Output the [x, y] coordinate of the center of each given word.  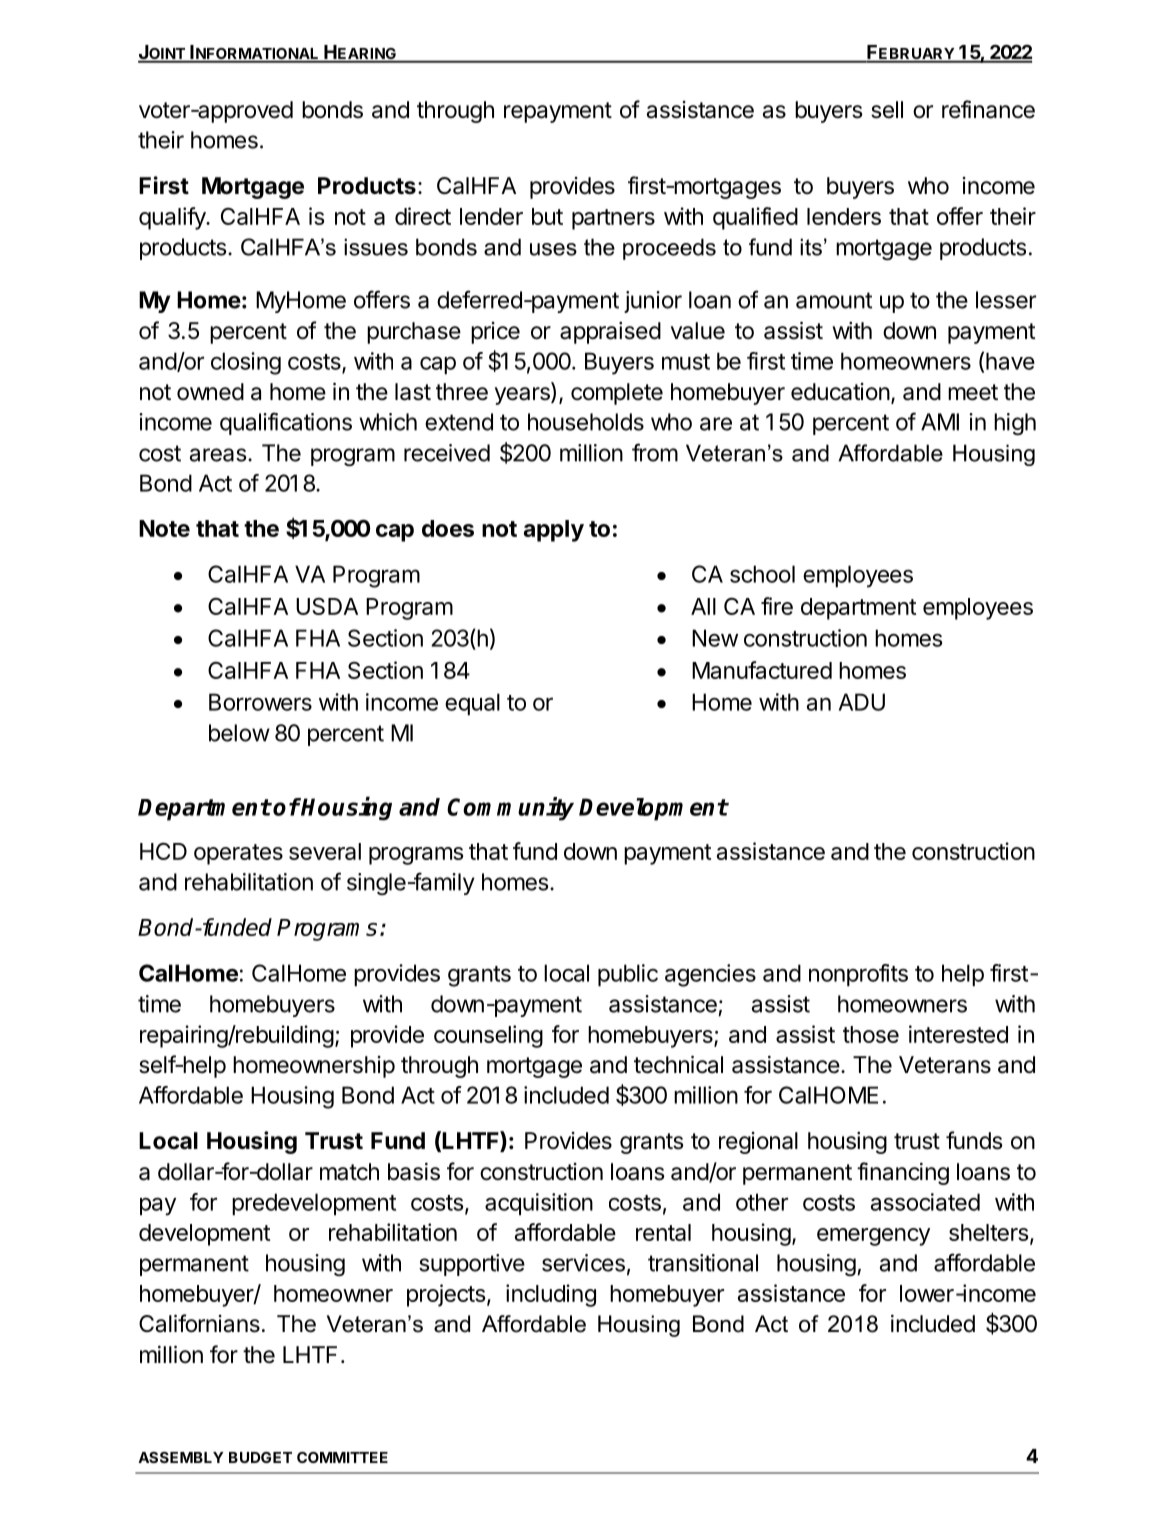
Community [510, 809]
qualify [173, 218]
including [551, 1295]
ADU [862, 702]
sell [887, 110]
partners [613, 219]
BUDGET [260, 1457]
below [239, 733]
